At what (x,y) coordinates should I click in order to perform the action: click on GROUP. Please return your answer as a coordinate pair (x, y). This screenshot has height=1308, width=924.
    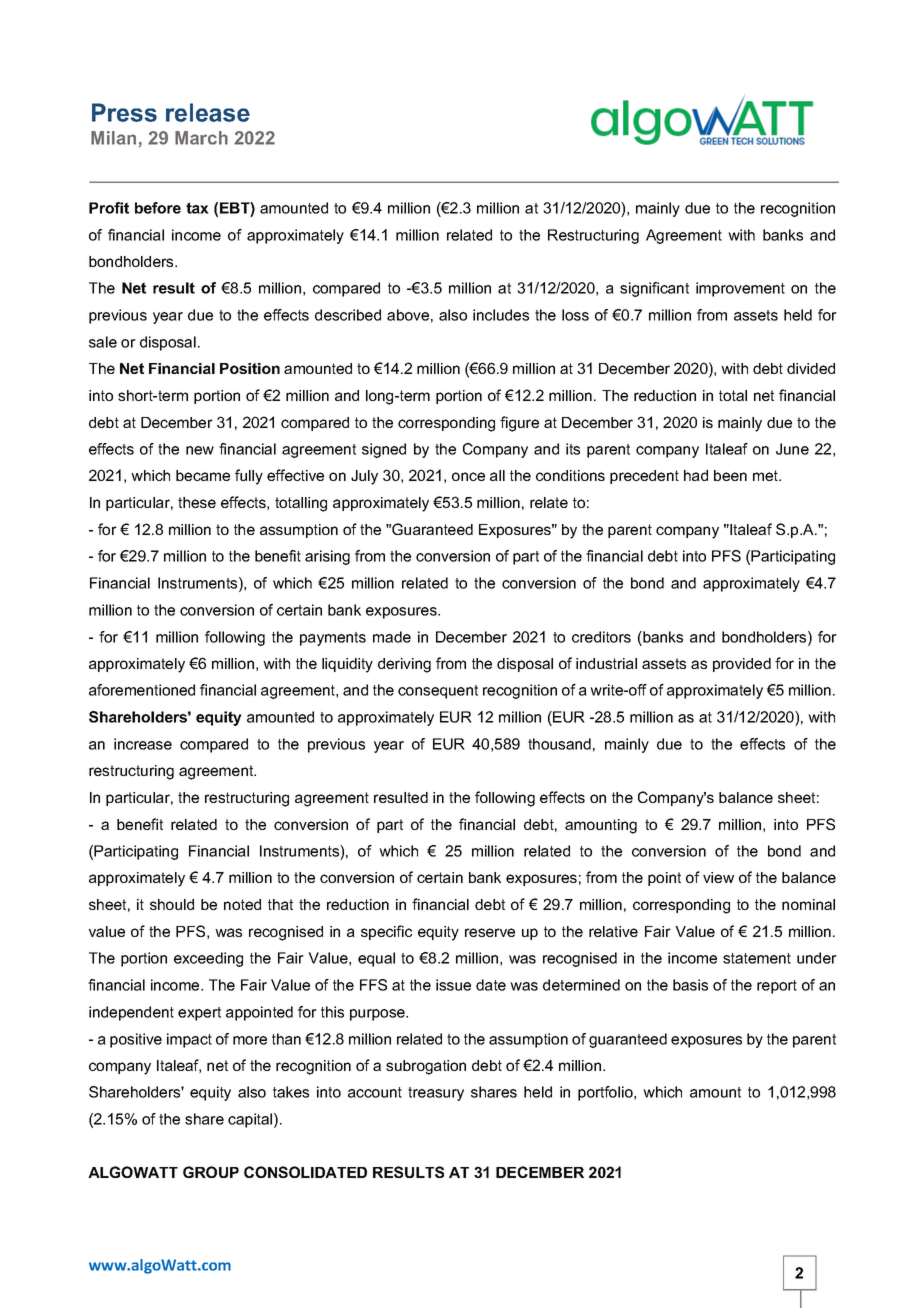
    Looking at the image, I should click on (211, 1172).
